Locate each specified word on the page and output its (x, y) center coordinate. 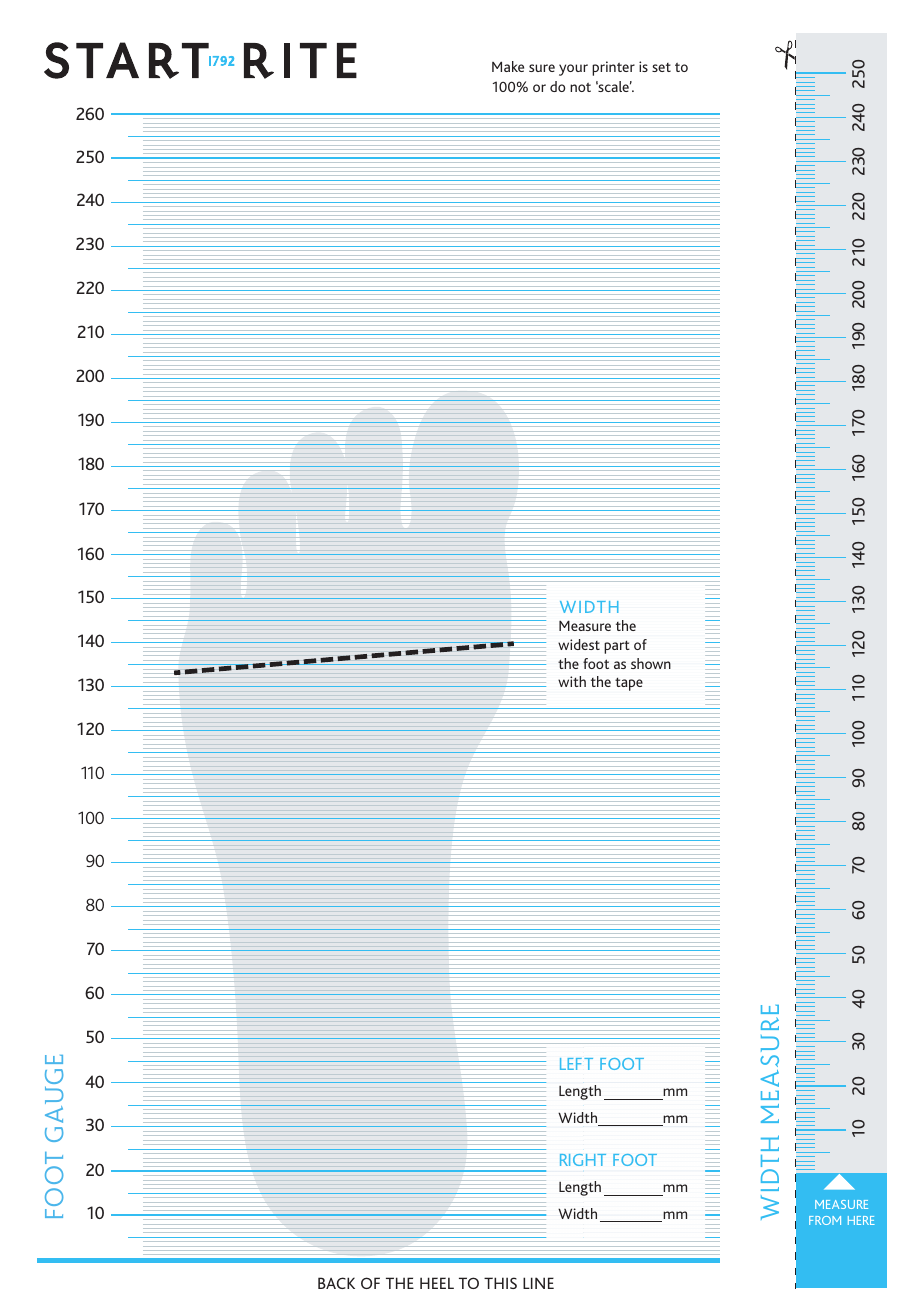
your (573, 70)
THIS (500, 1283)
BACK (336, 1283)
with (572, 681)
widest (579, 644)
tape (629, 684)
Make (508, 66)
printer (613, 68)
